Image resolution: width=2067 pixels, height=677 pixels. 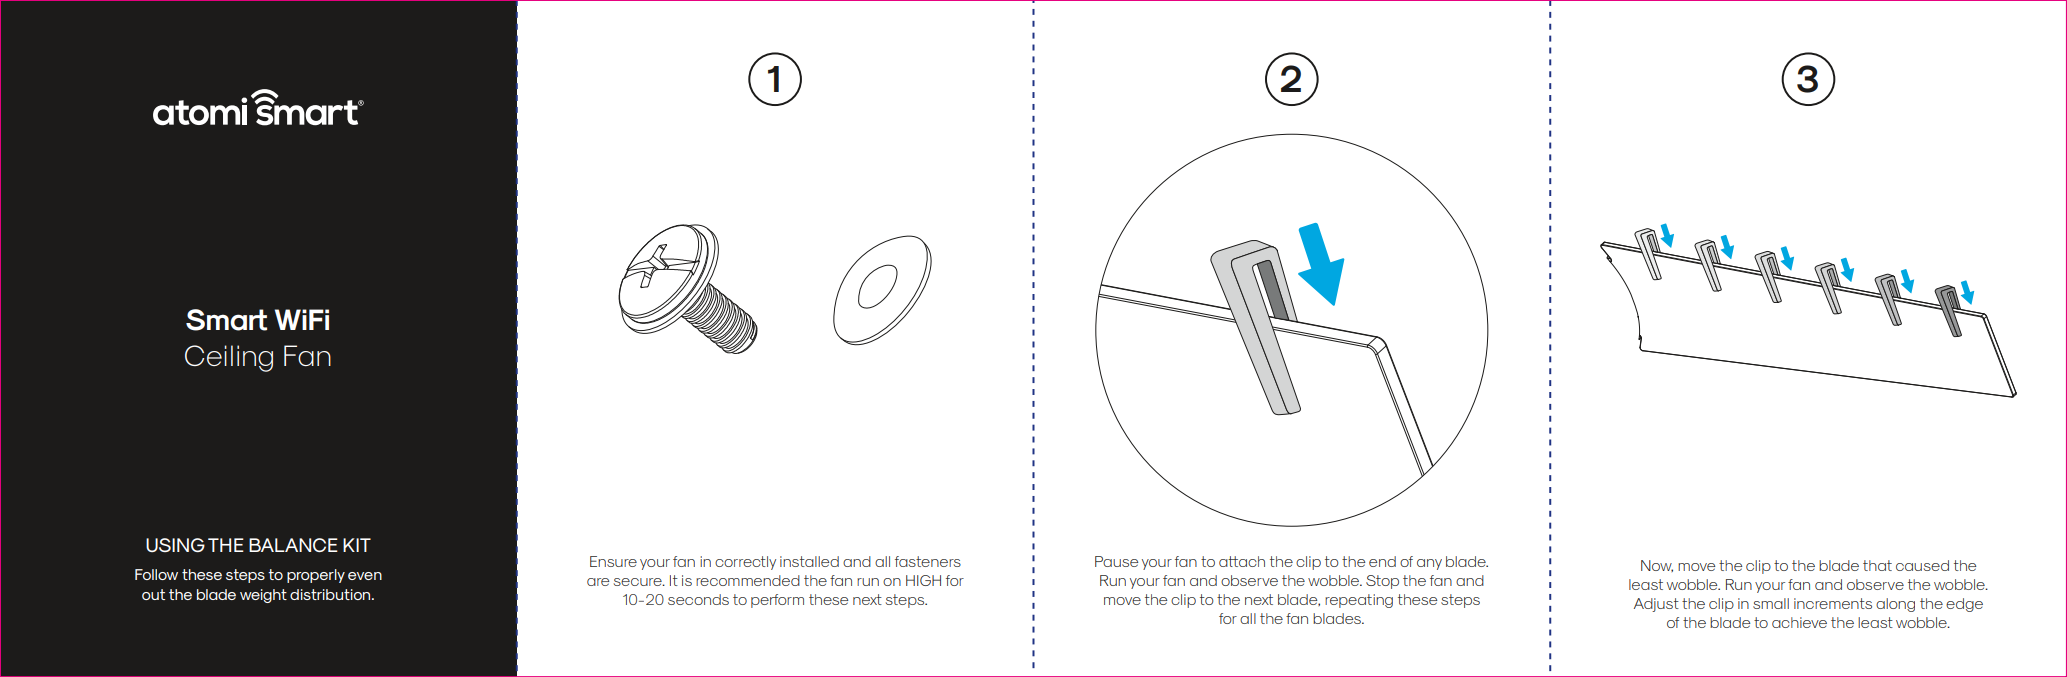 What do you see at coordinates (357, 545) in the screenshot?
I see `KIT` at bounding box center [357, 545].
